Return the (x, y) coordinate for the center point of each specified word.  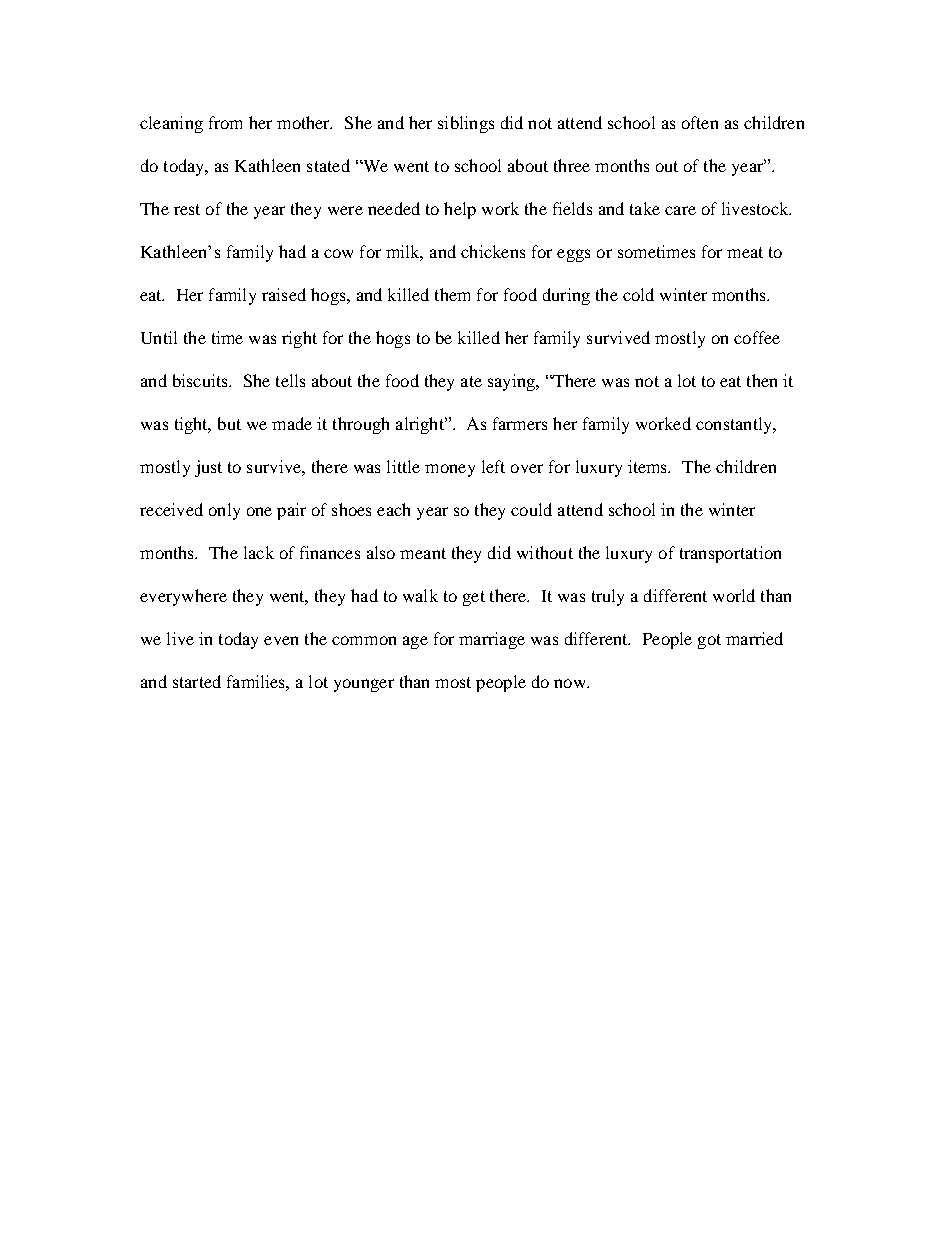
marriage (492, 640)
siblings (466, 124)
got (709, 641)
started (197, 681)
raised (284, 294)
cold (638, 294)
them (452, 294)
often (700, 122)
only (224, 511)
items (649, 466)
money (450, 470)
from (225, 122)
